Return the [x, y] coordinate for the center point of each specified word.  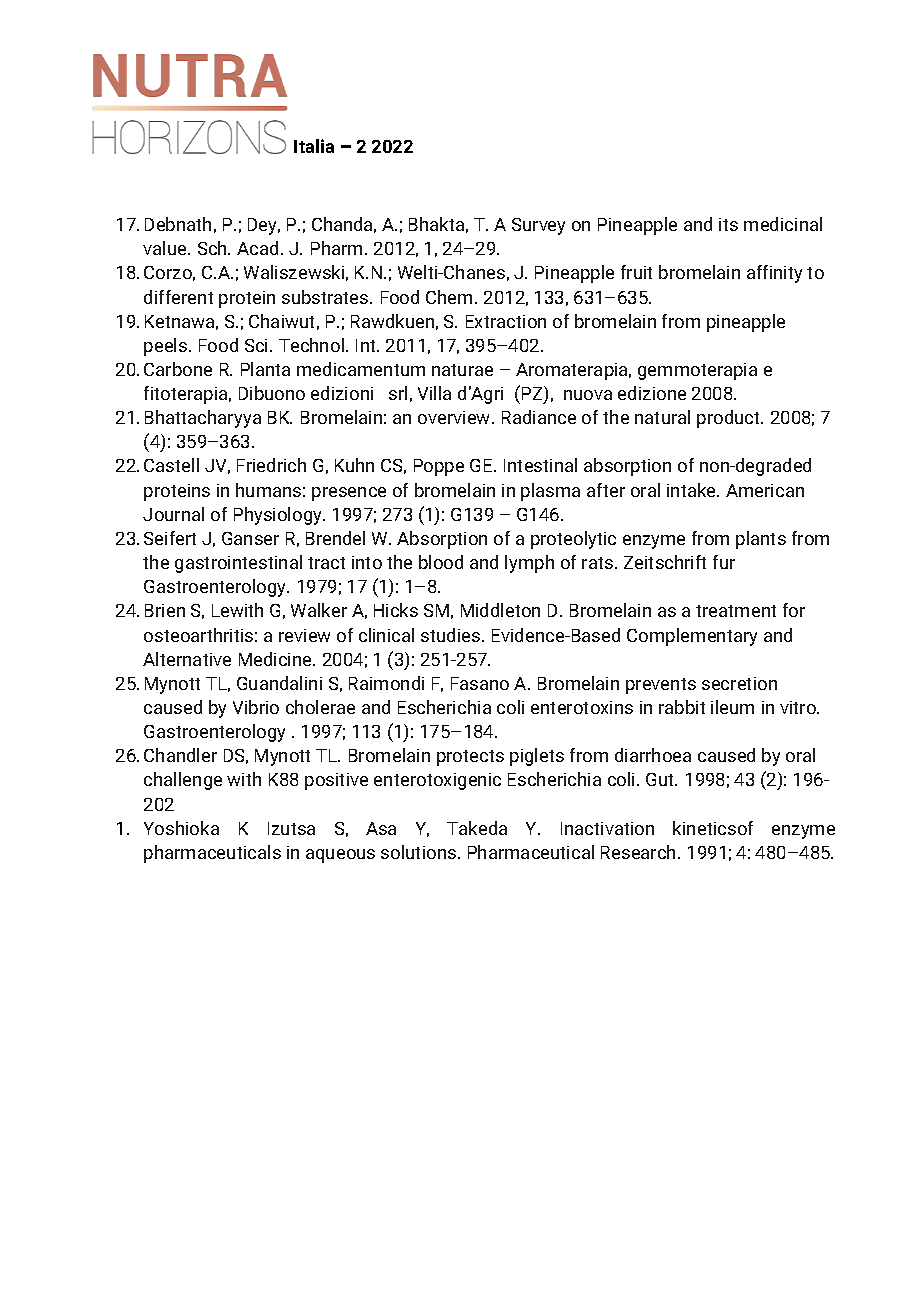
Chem [449, 297]
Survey [538, 226]
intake [693, 490]
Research [638, 852]
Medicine [276, 659]
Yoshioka [181, 828]
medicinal [783, 224]
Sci [258, 345]
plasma [550, 492]
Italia [314, 146]
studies [452, 635]
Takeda [477, 828]
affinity [774, 274]
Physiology [279, 516]
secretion [739, 683]
